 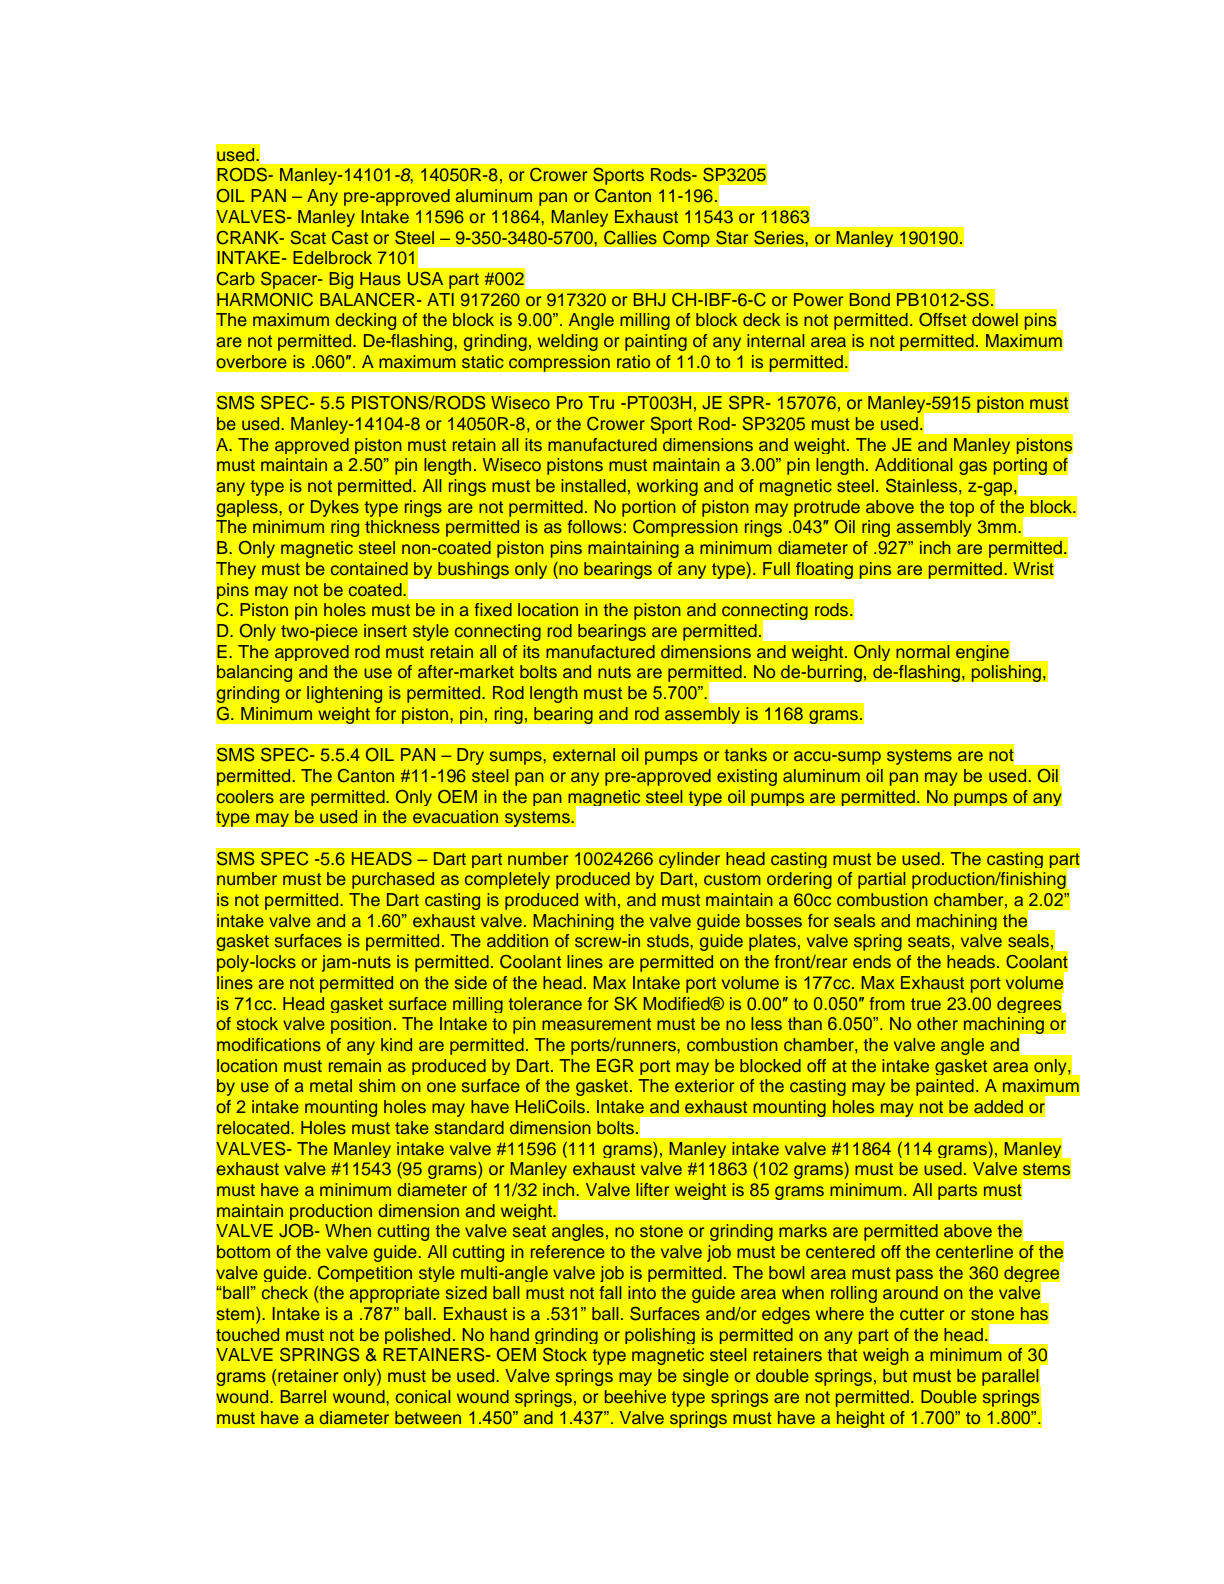 What do you see at coordinates (377, 1085) in the screenshot?
I see `shim` at bounding box center [377, 1085].
